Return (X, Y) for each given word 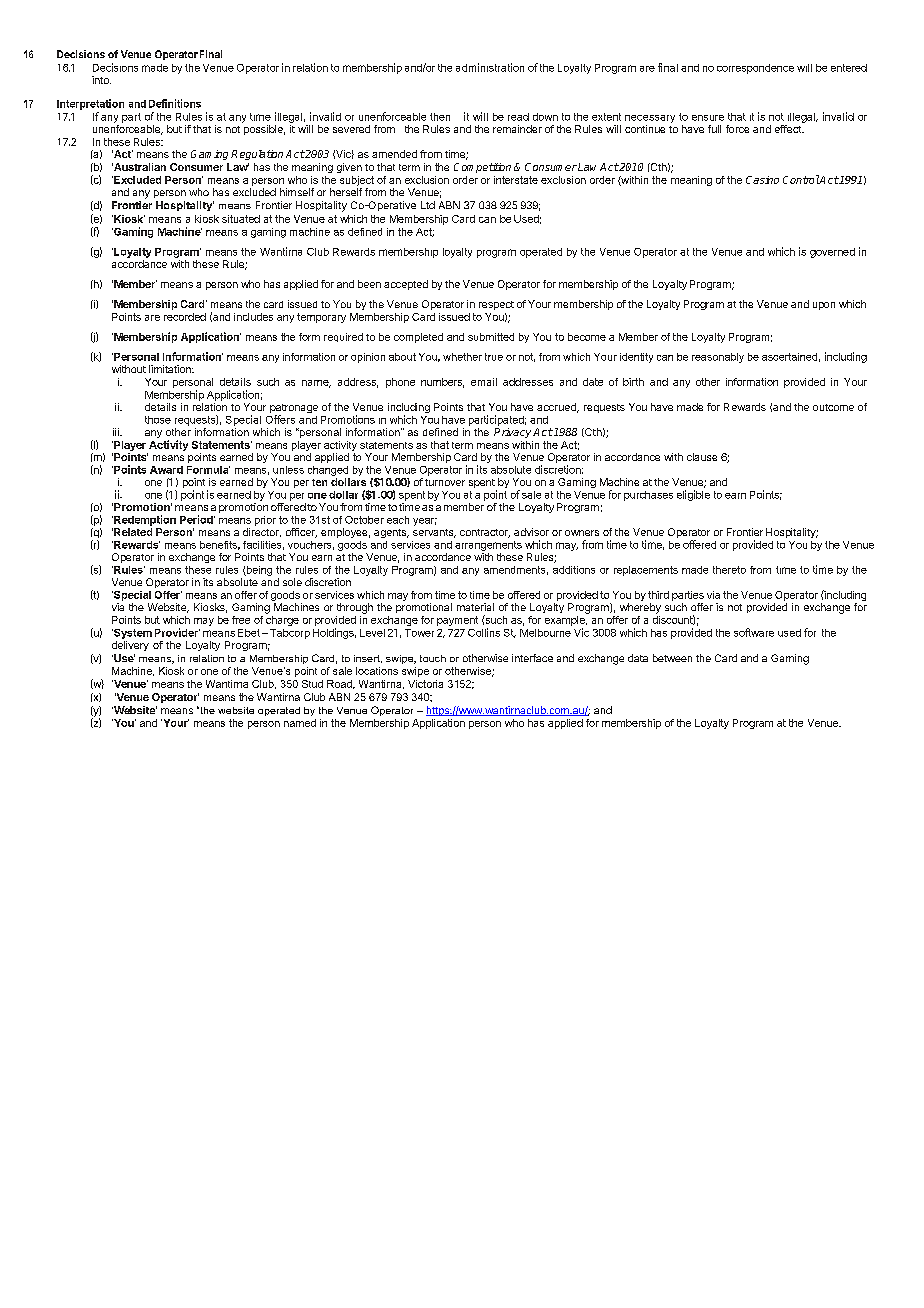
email (484, 382)
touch (433, 658)
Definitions (175, 103)
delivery (130, 646)
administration (490, 67)
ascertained (789, 357)
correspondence (755, 69)
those (158, 420)
